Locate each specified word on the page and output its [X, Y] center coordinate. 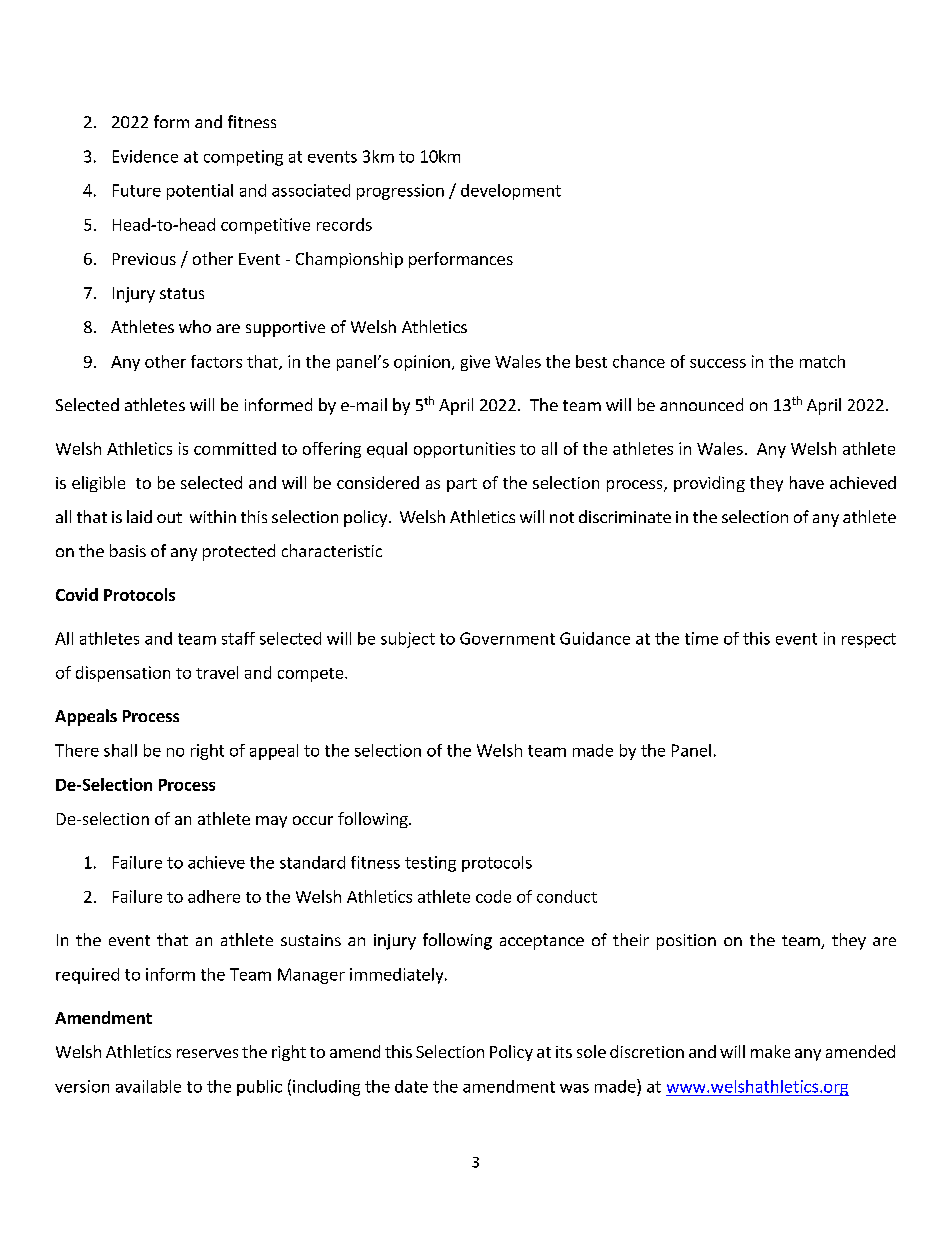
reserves [207, 1053]
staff [238, 638]
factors [216, 361]
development [511, 192]
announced [701, 404]
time [701, 638]
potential [200, 192]
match [822, 361]
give [475, 363]
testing [430, 864]
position [686, 942]
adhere [214, 896]
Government [507, 638]
